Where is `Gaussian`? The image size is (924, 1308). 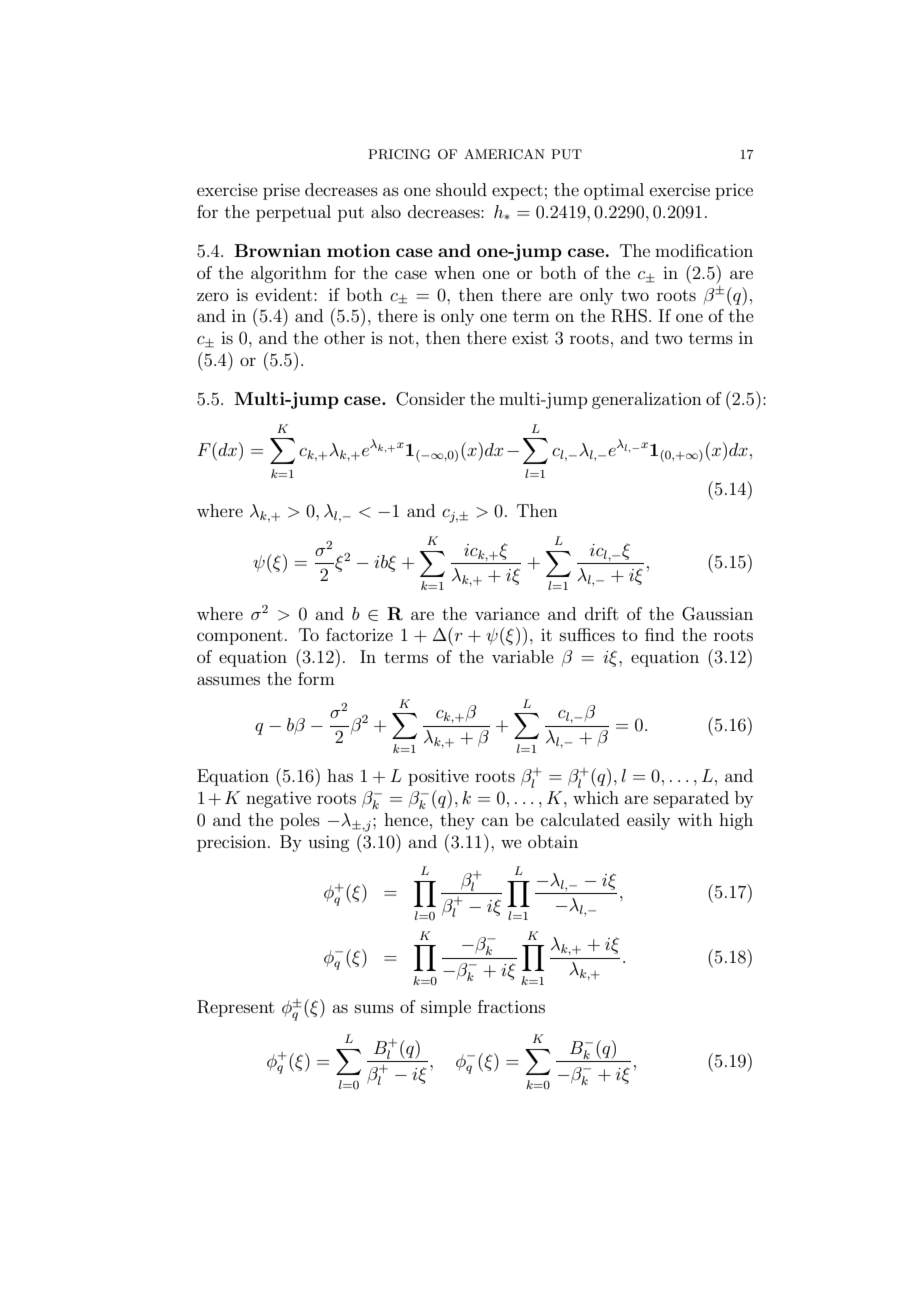 Gaussian is located at coordinates (717, 614).
